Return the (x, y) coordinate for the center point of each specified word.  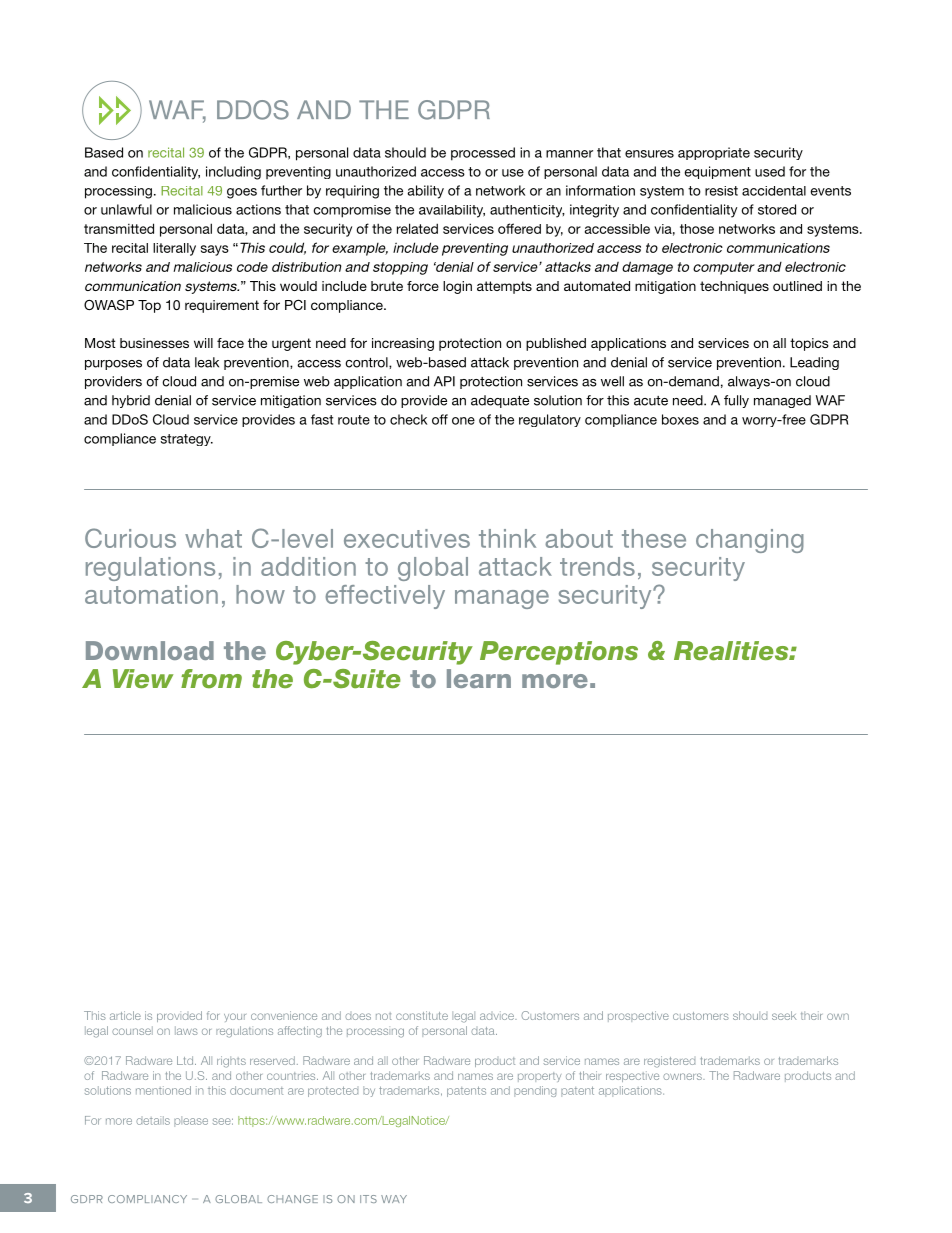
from (211, 678)
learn (479, 678)
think (507, 538)
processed (483, 154)
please (191, 1121)
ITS (368, 1199)
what (213, 538)
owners (683, 1076)
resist (721, 191)
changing (750, 541)
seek (784, 1015)
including (233, 173)
